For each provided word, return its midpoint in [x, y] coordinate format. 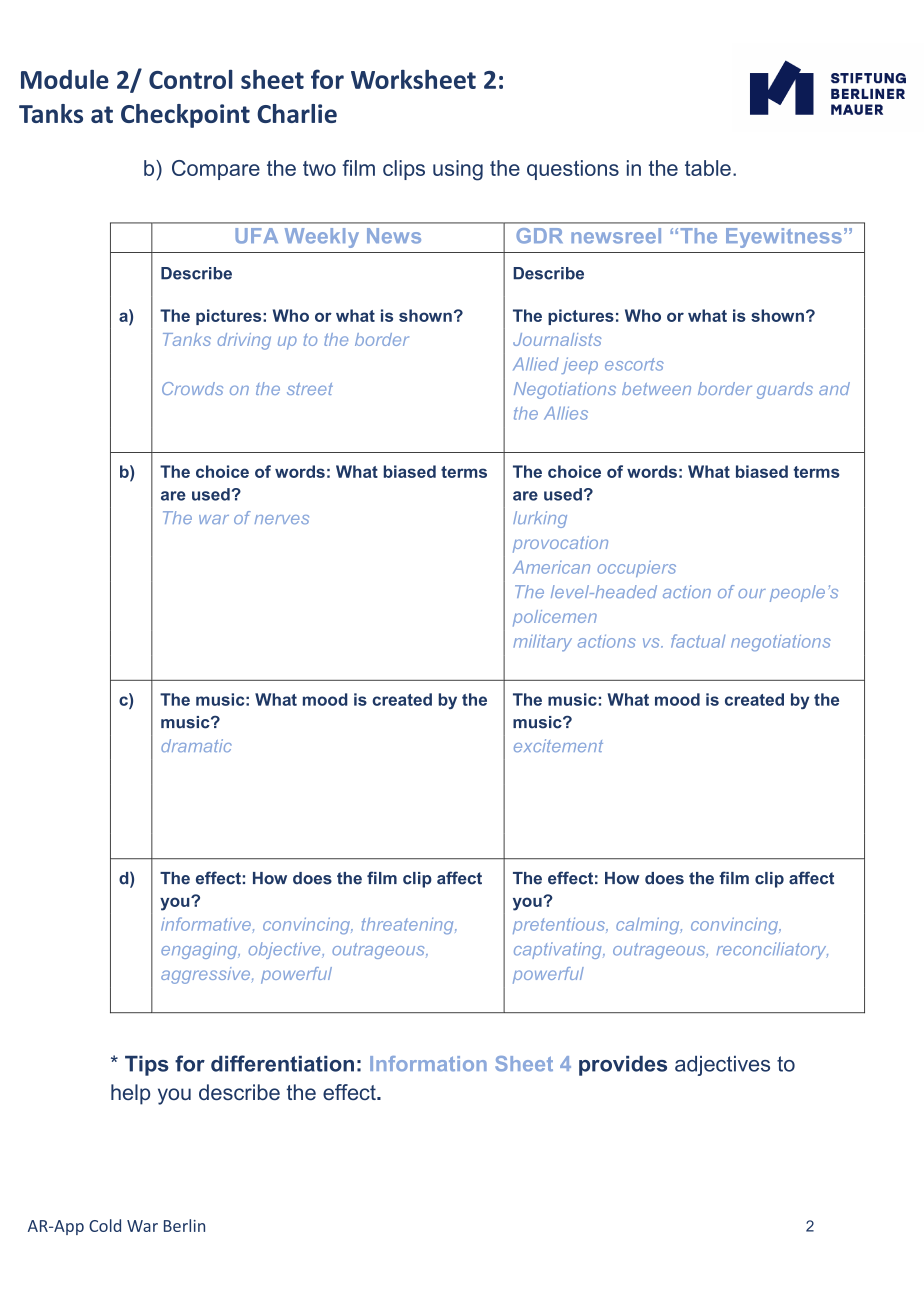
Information [428, 1063]
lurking [540, 519]
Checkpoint [185, 116]
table [708, 168]
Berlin [184, 1225]
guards [785, 390]
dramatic [196, 745]
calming [649, 926]
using [458, 170]
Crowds [192, 388]
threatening [408, 926]
